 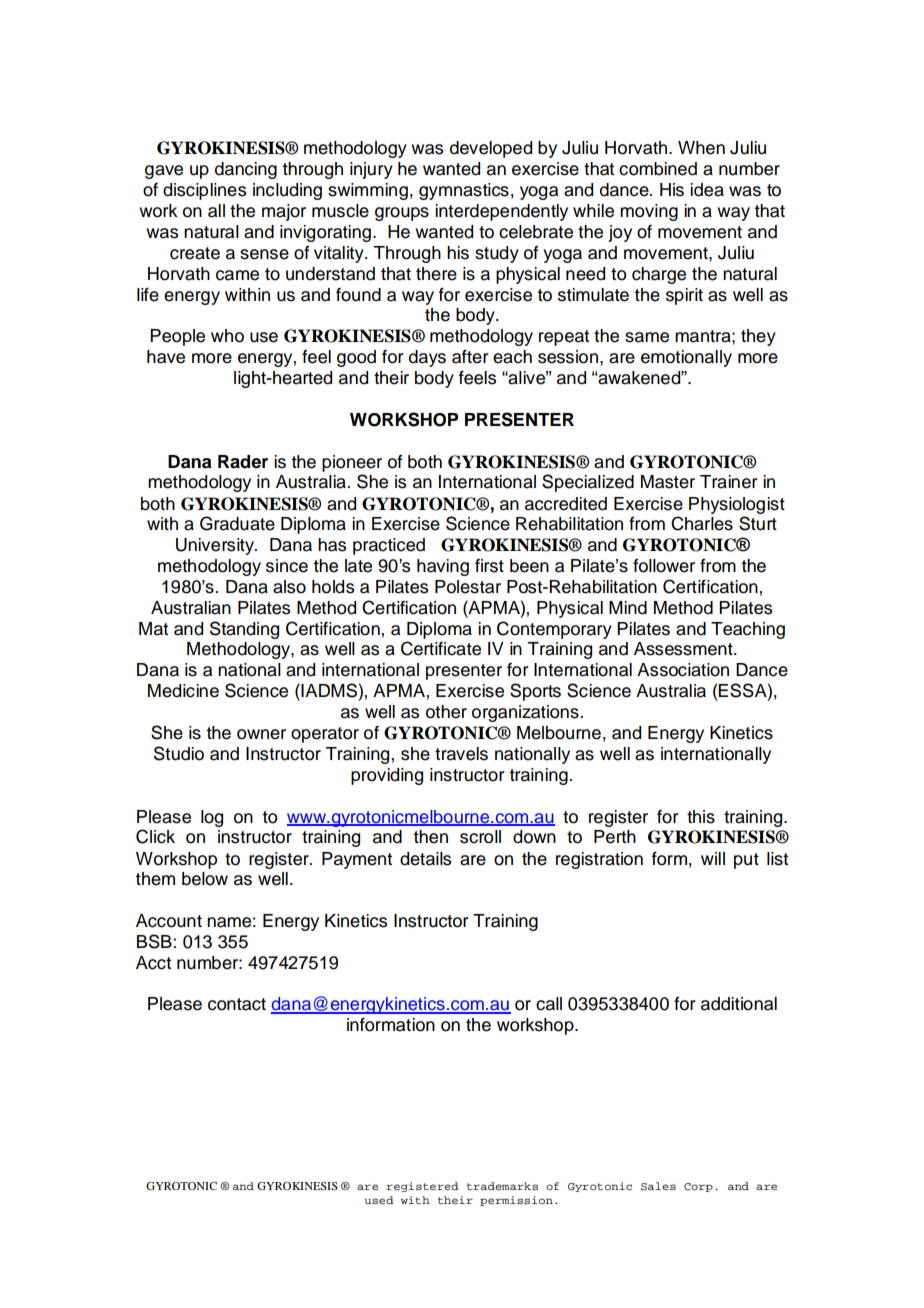 I want to click on trademarks, so click(x=502, y=1186).
